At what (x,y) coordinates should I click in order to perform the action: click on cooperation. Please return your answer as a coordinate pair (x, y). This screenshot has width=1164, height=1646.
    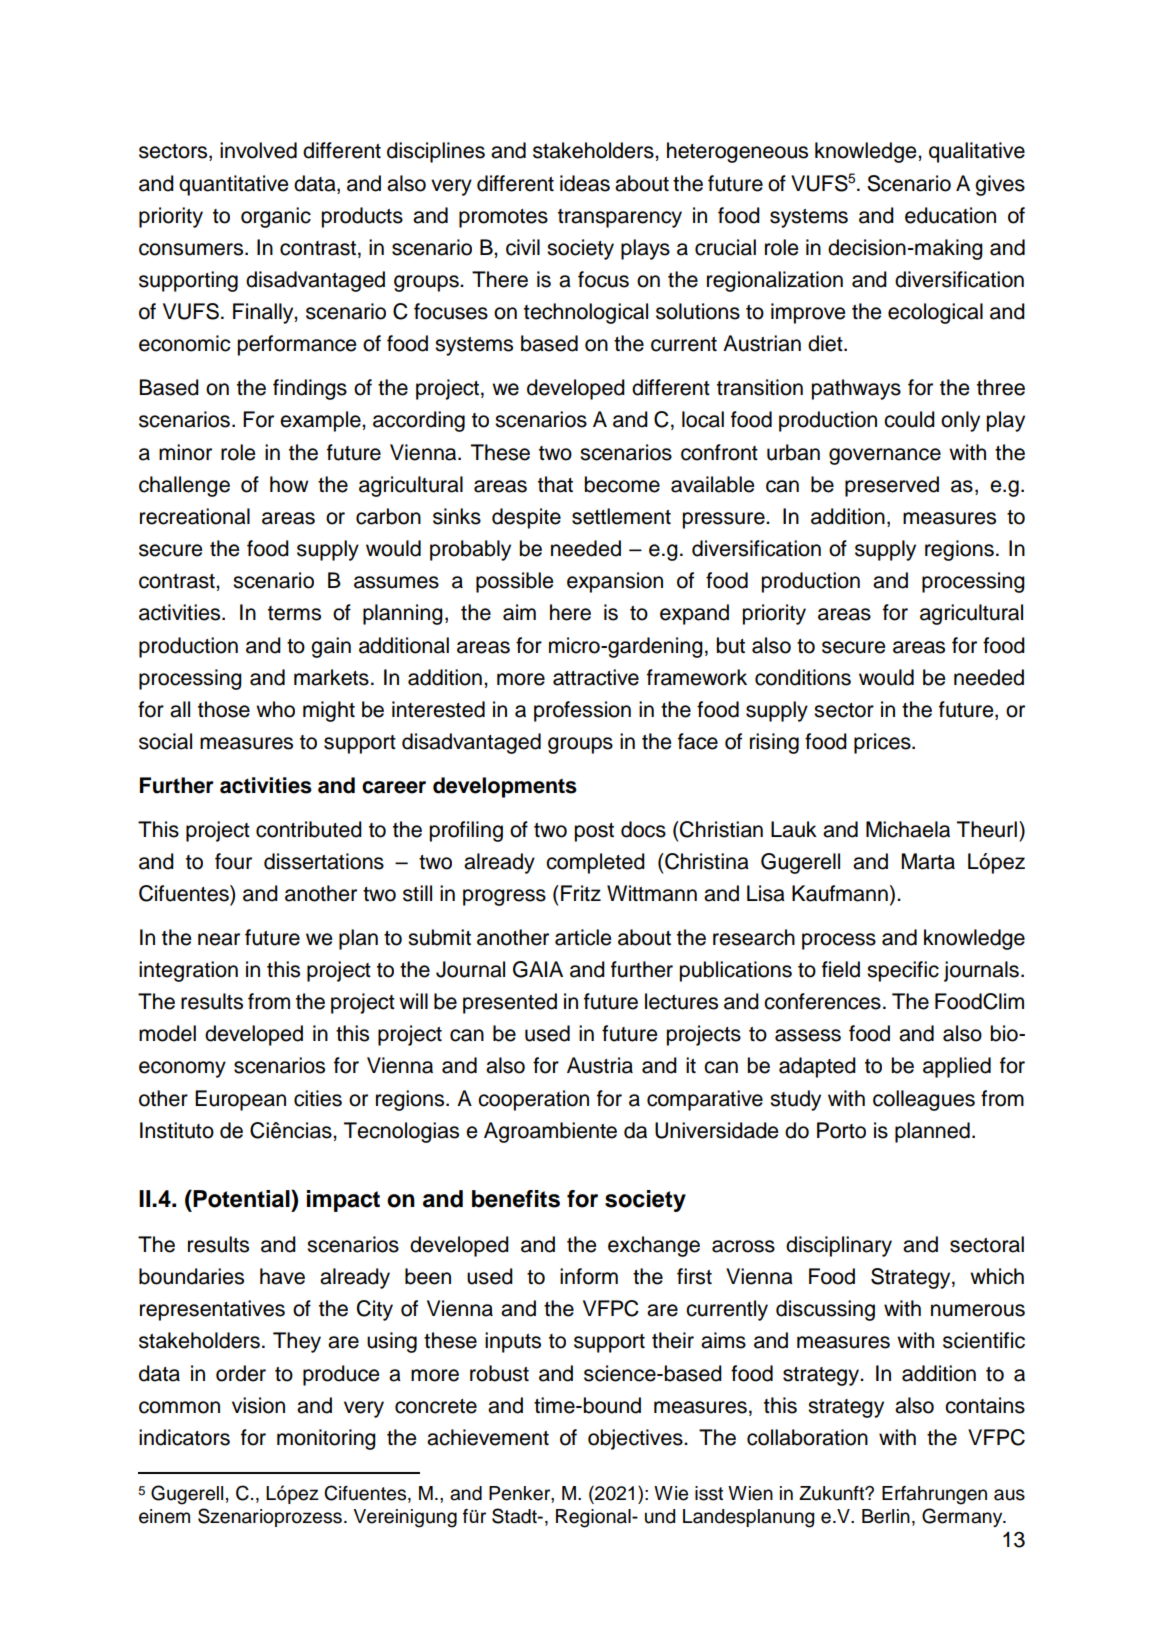
    Looking at the image, I should click on (533, 1100).
